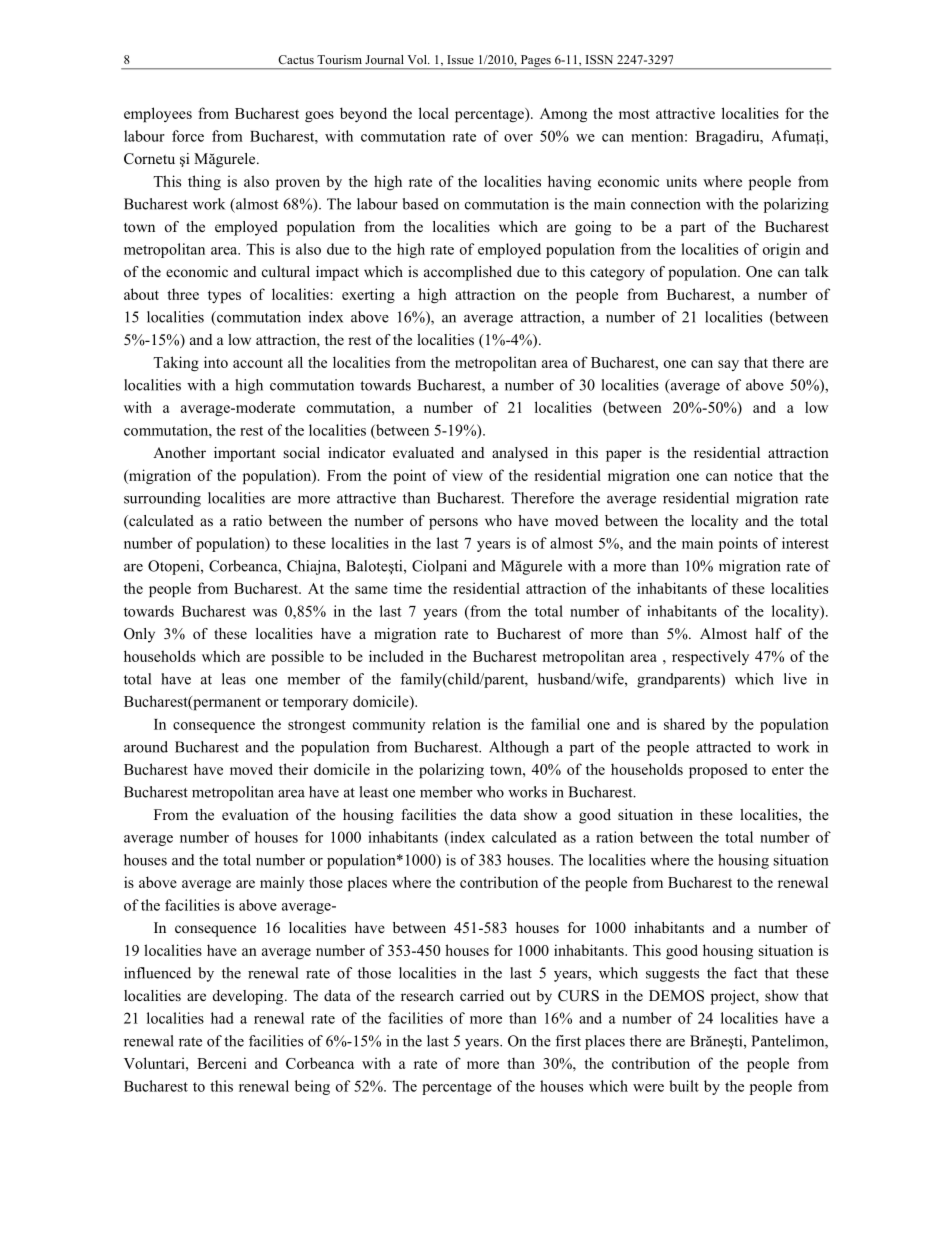 The height and width of the page is (1233, 952). What do you see at coordinates (265, 613) in the page?
I see `was` at bounding box center [265, 613].
